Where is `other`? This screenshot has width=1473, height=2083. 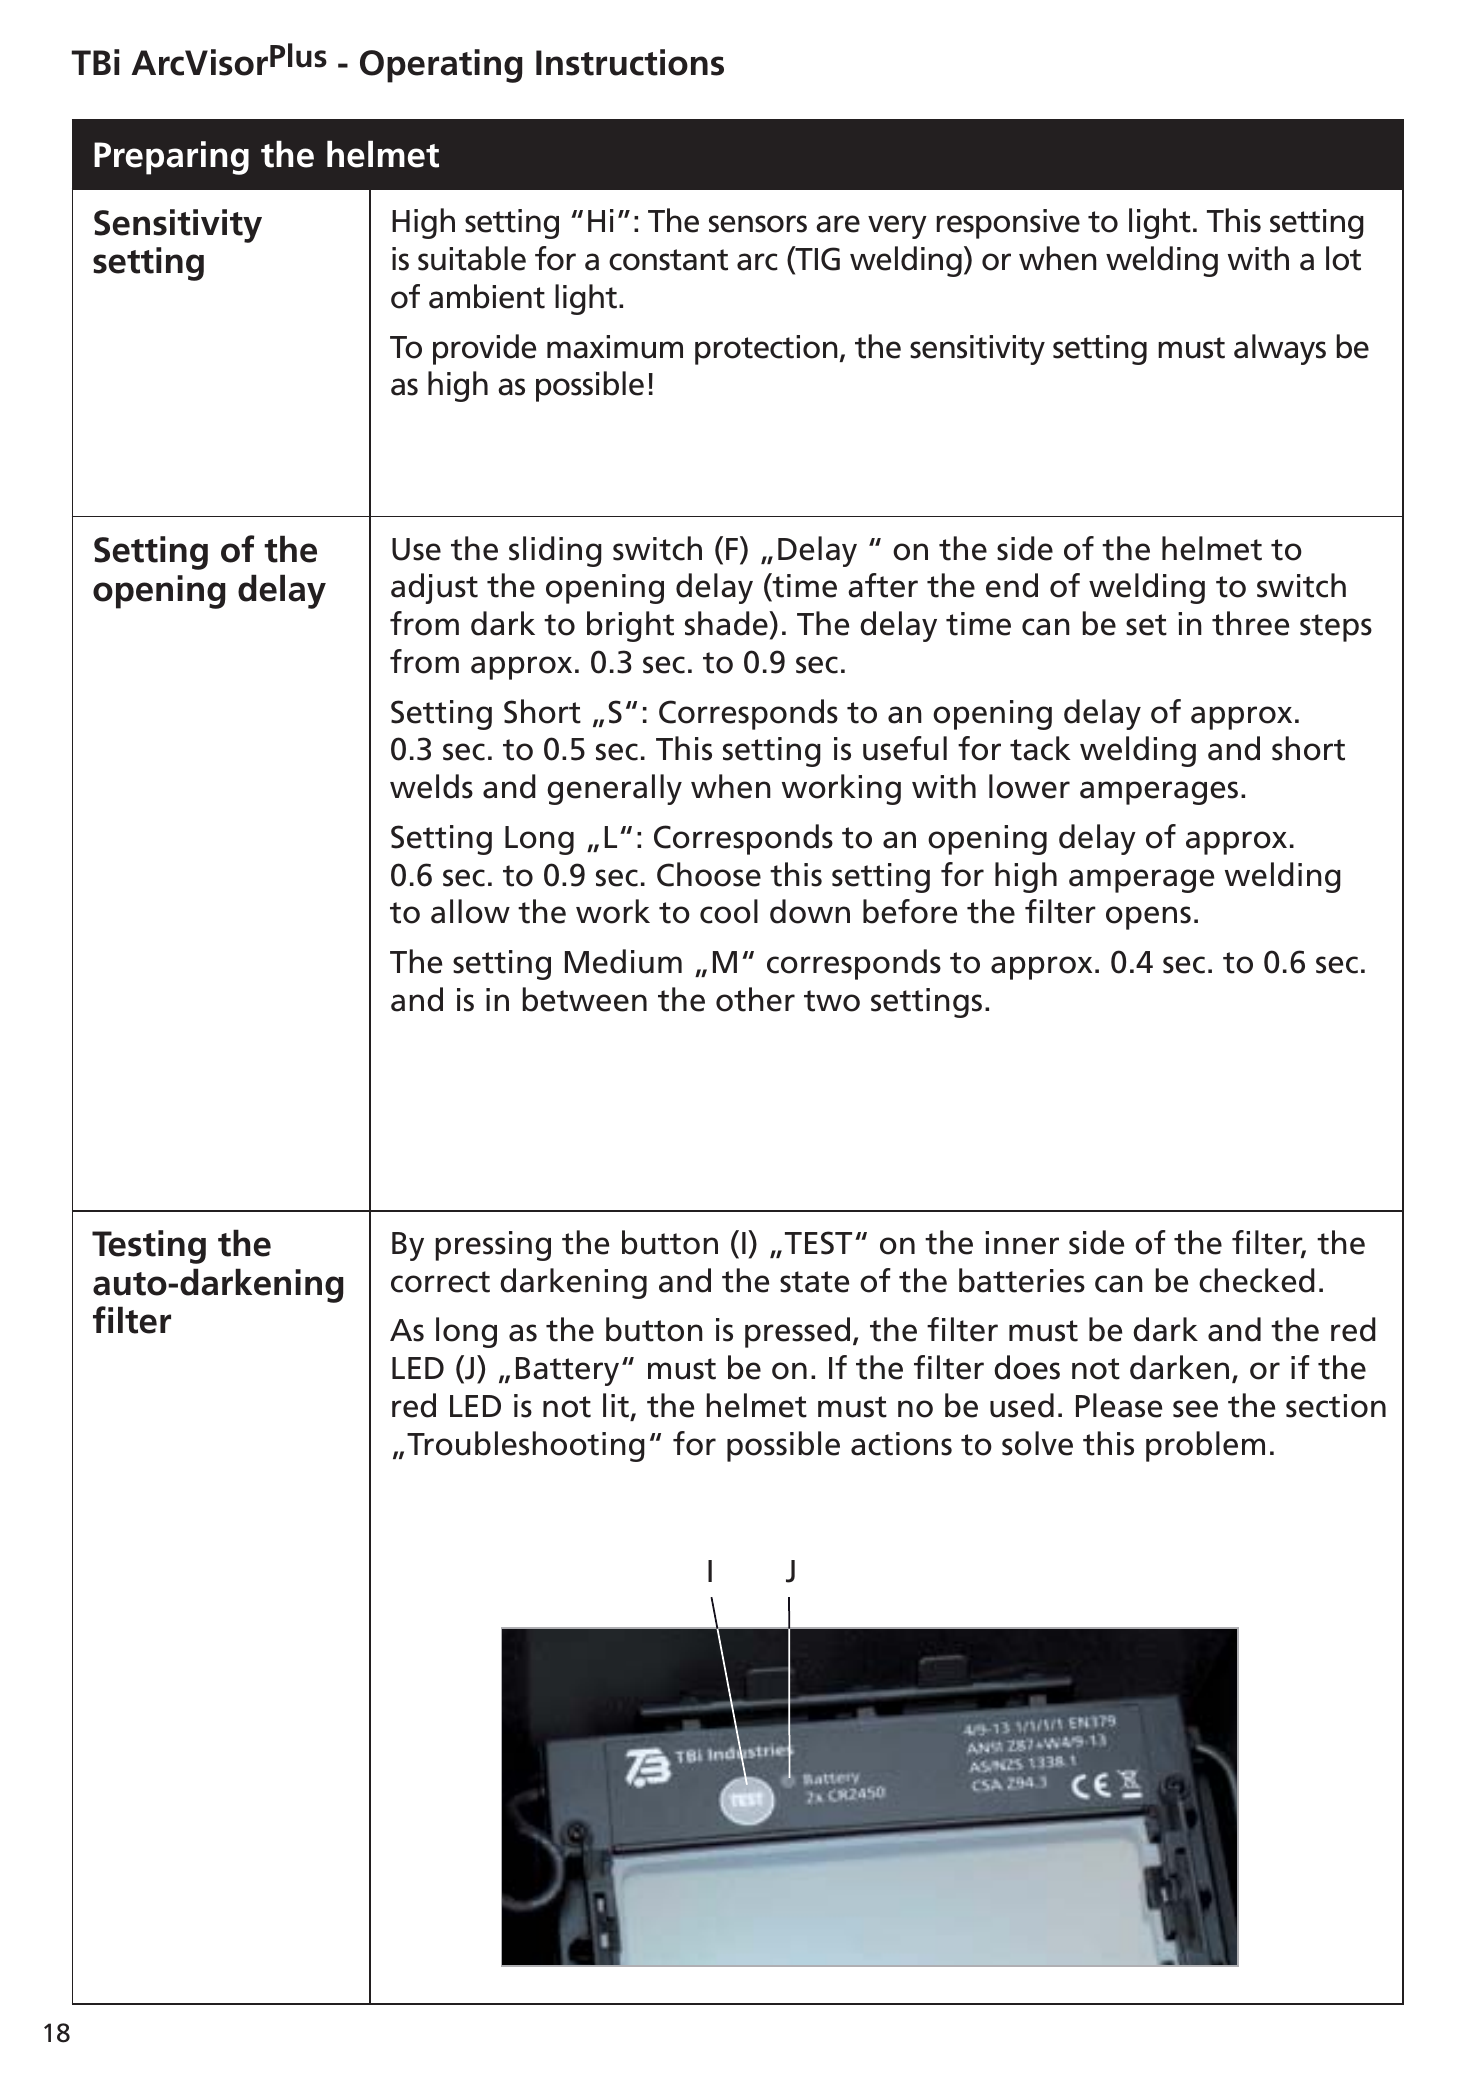
other is located at coordinates (755, 999).
